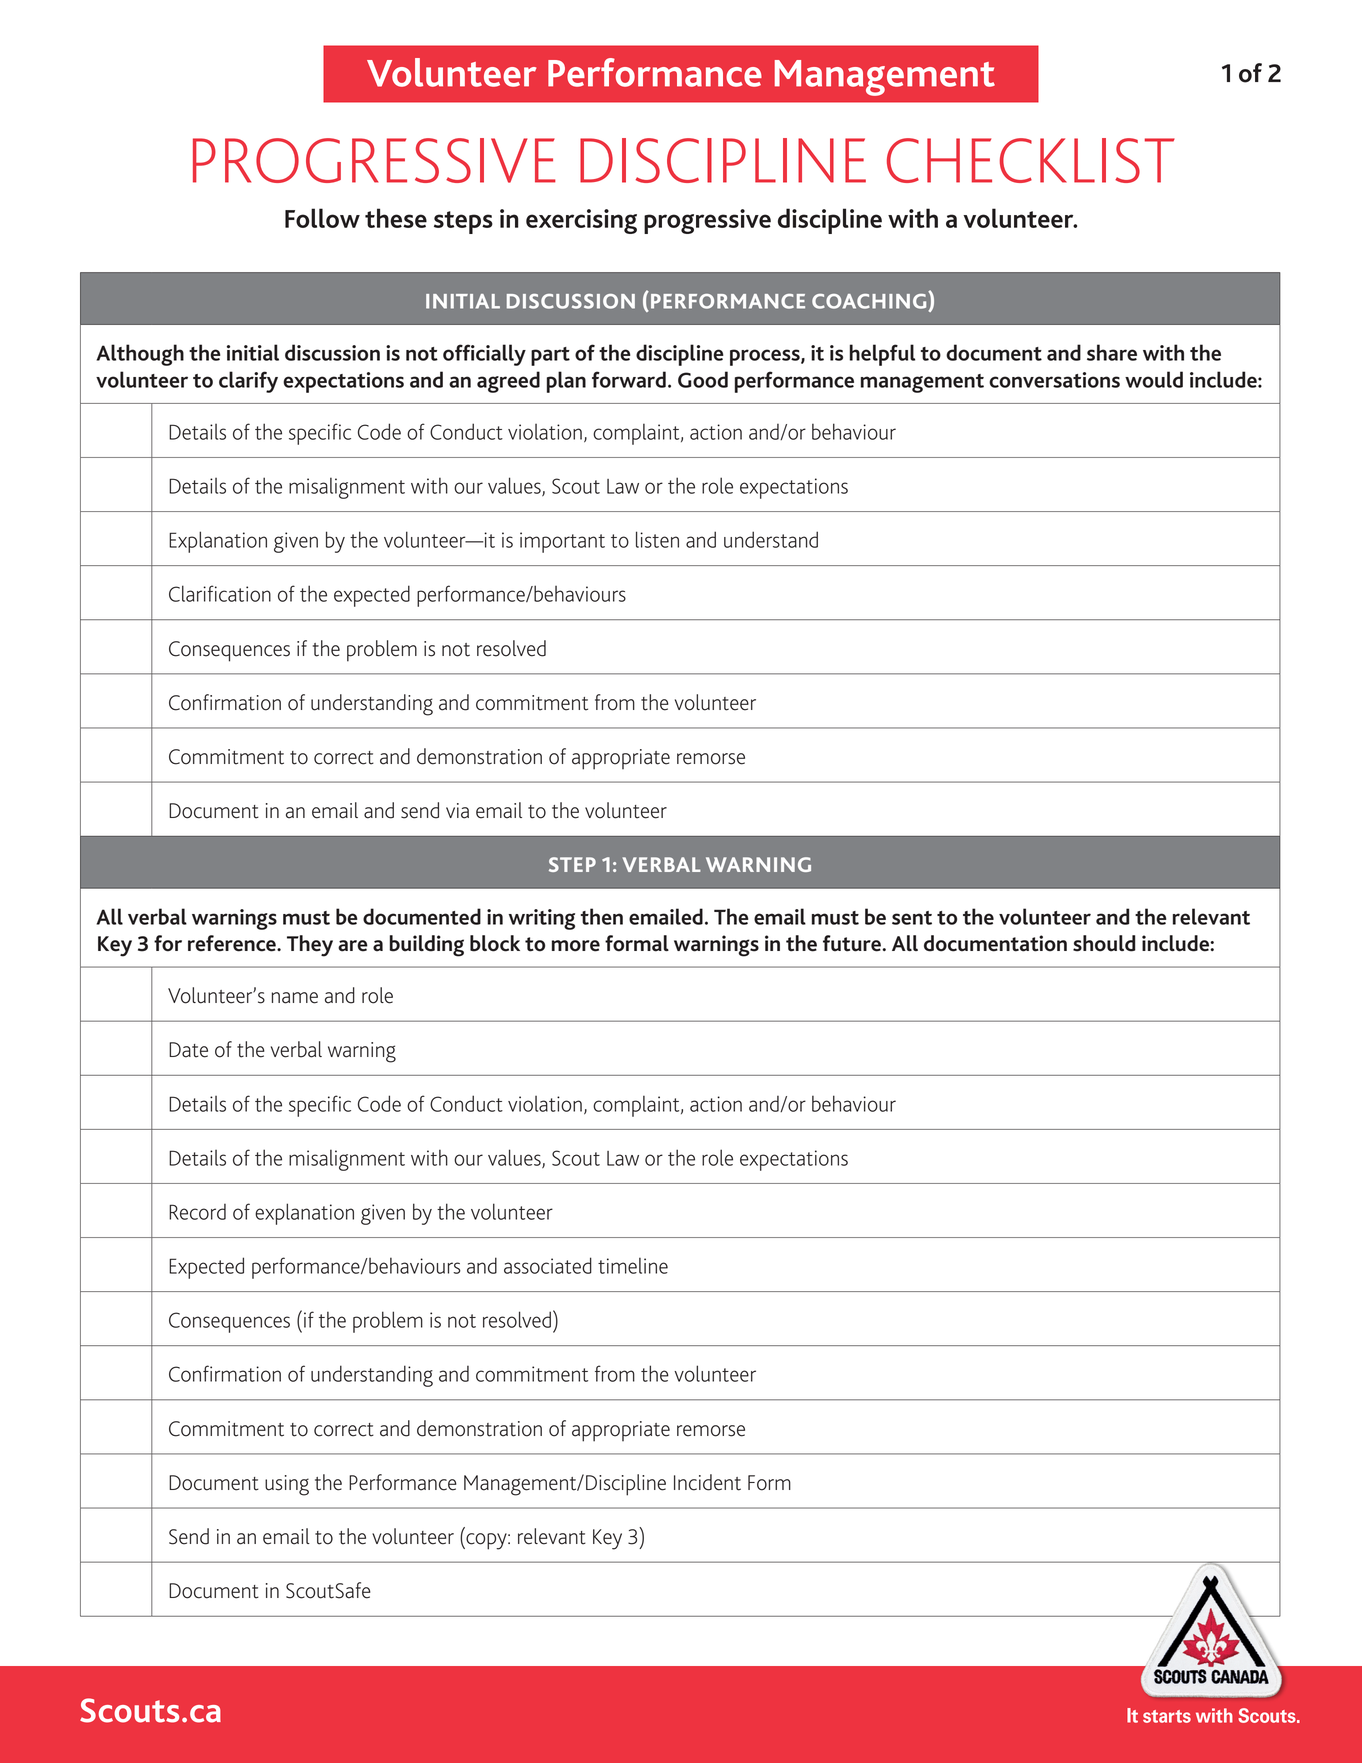 The width and height of the screenshot is (1362, 1763). I want to click on timeline, so click(633, 1265).
